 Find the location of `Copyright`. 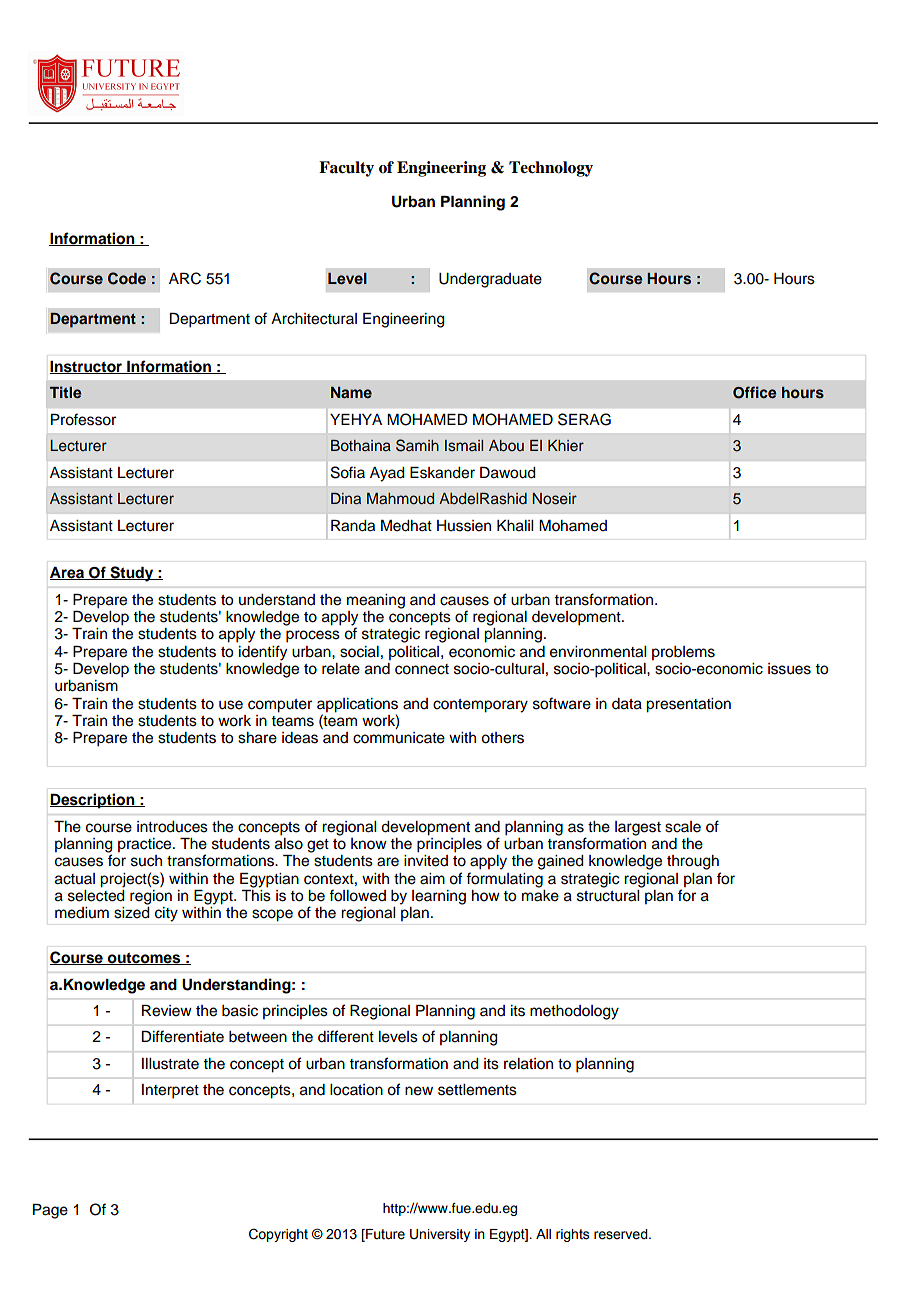

Copyright is located at coordinates (278, 1235).
